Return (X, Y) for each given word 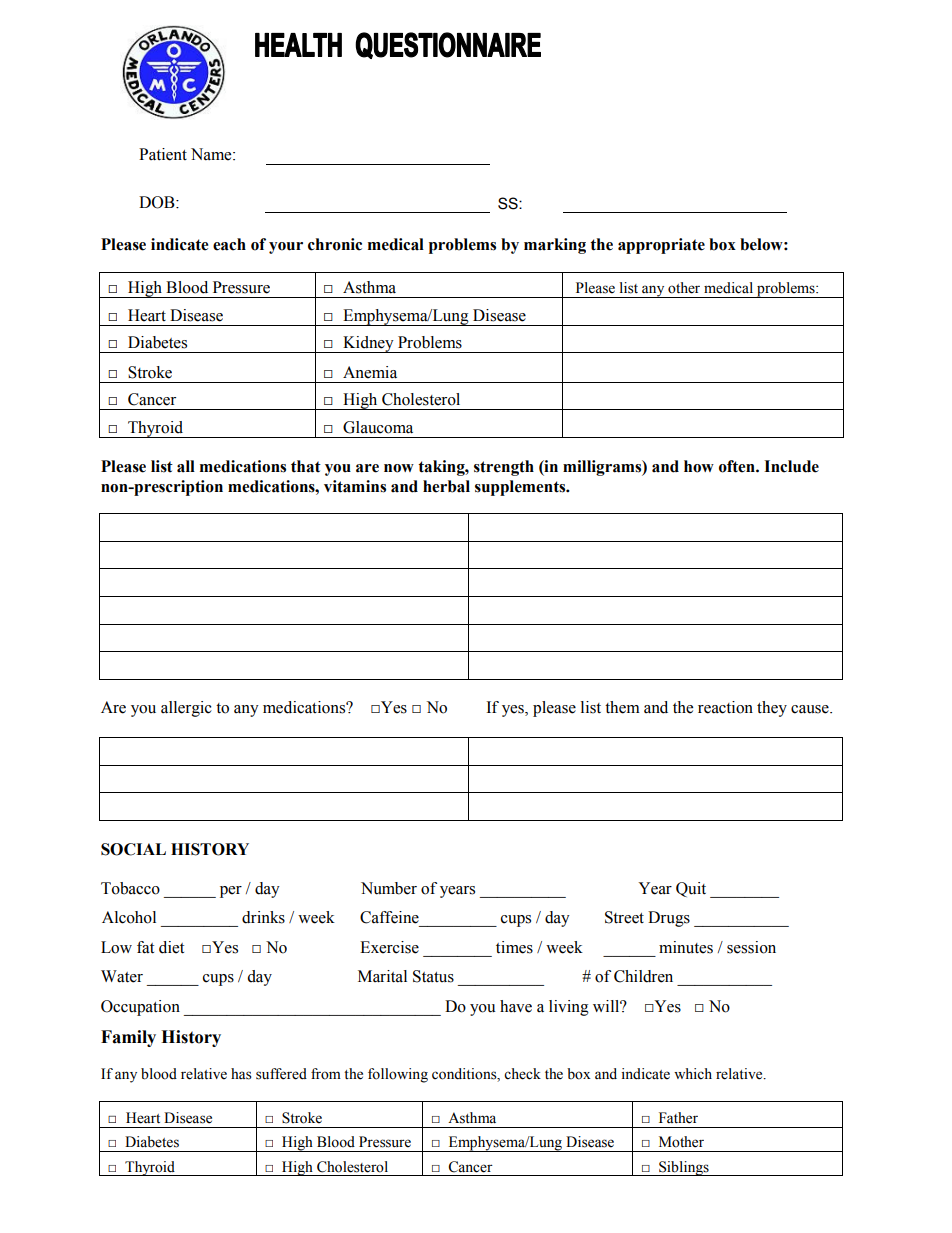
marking (555, 246)
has (241, 1074)
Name (212, 154)
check (522, 1074)
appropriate (661, 246)
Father (678, 1118)
